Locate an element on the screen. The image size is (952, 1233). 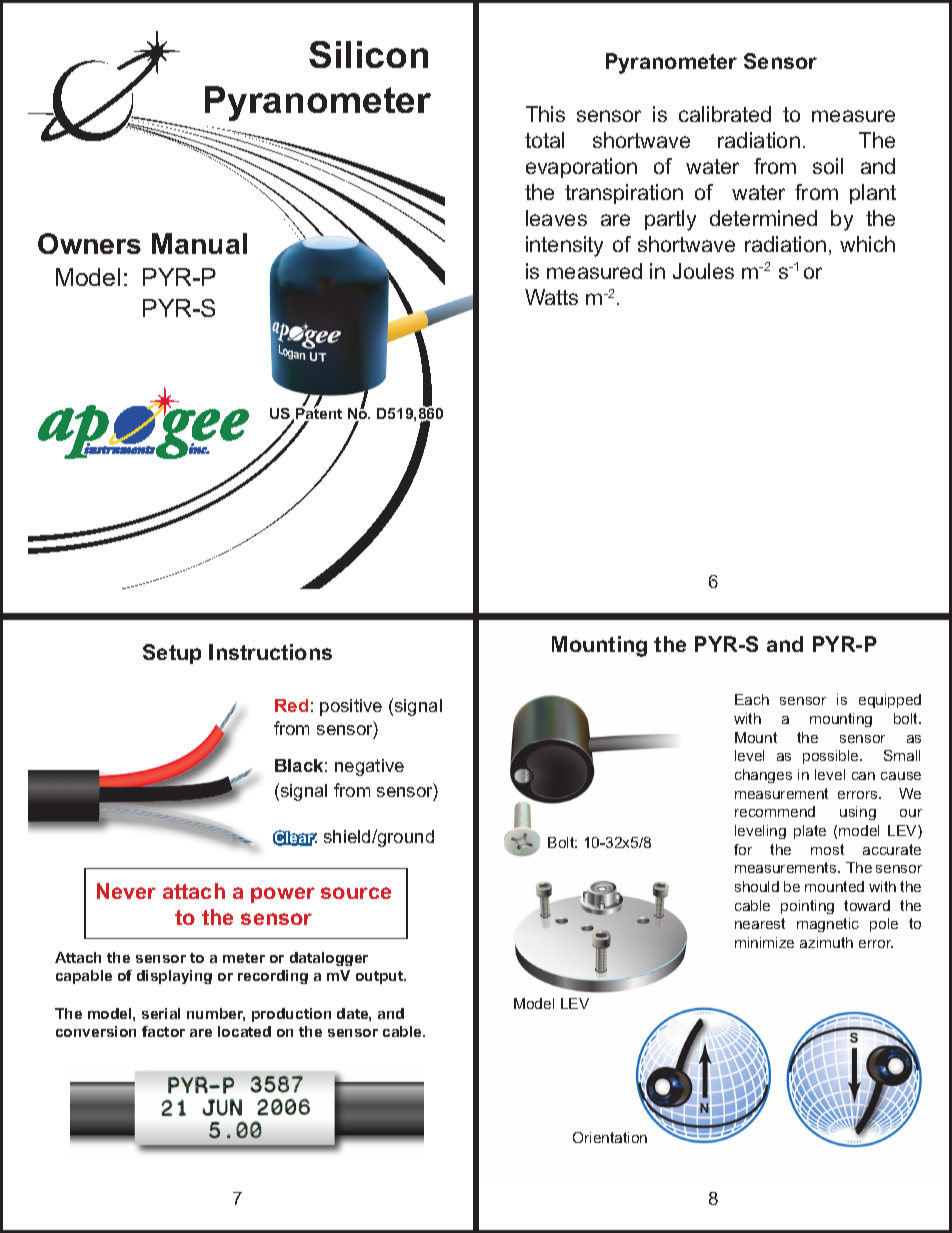
factor is located at coordinates (163, 1031).
